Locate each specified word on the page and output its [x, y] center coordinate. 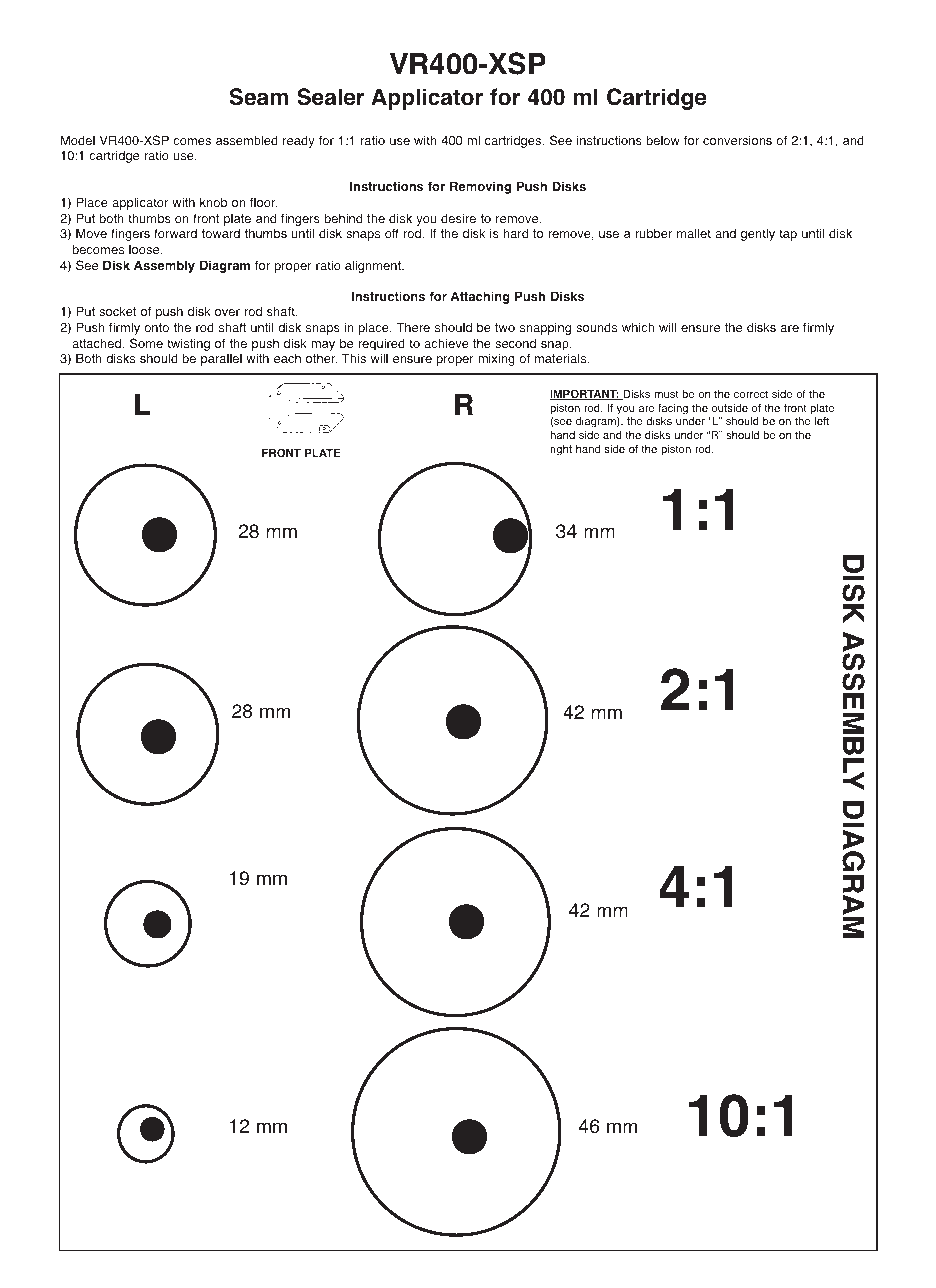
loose [145, 250]
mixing [496, 359]
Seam [259, 97]
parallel [221, 360]
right [561, 450]
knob [213, 202]
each [287, 358]
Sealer [330, 97]
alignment [374, 266]
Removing [480, 187]
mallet [694, 233]
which [638, 327]
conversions [737, 141]
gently [758, 234]
